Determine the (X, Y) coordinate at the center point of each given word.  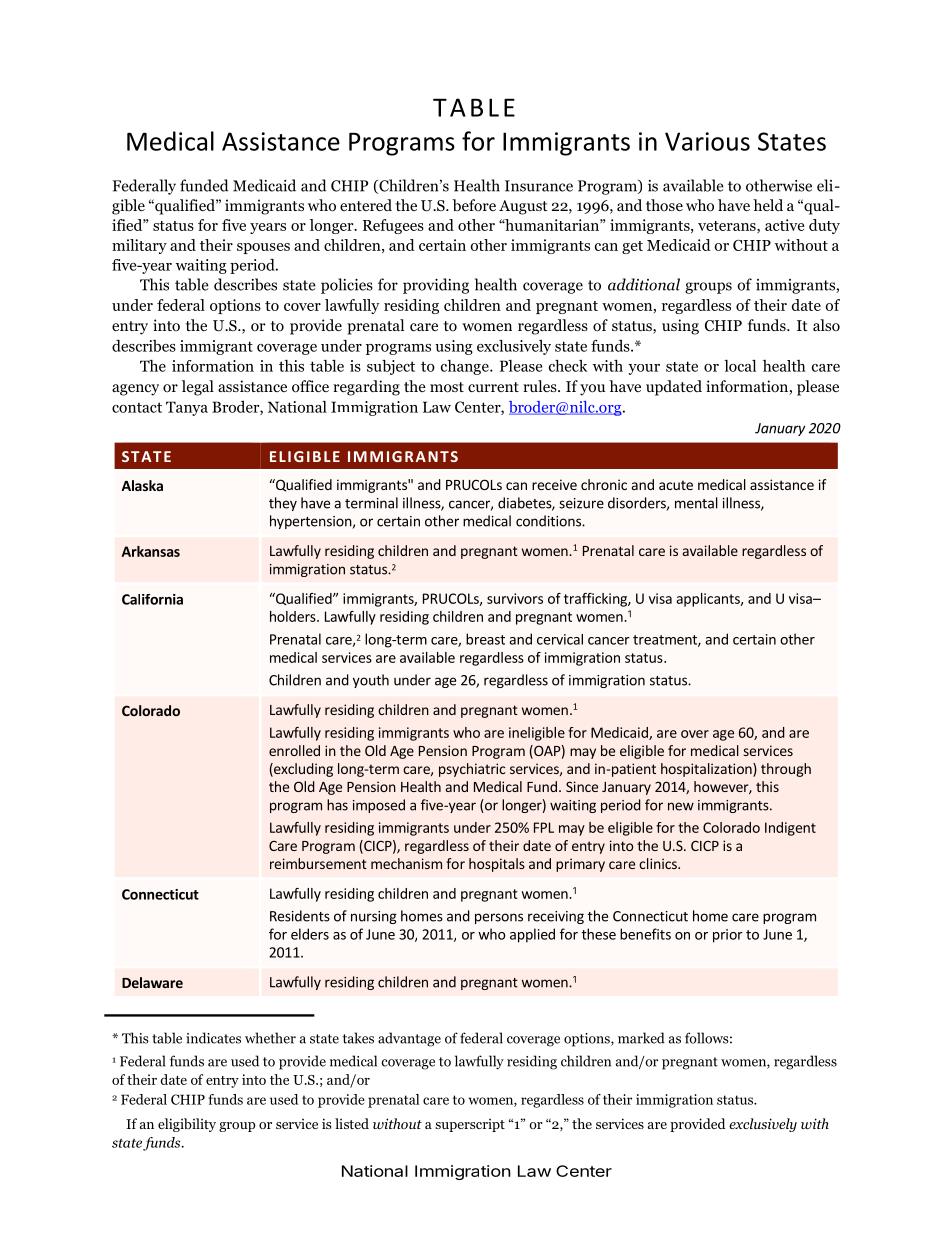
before (474, 205)
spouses (263, 248)
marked (641, 1038)
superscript (470, 1125)
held (768, 205)
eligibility (187, 1125)
